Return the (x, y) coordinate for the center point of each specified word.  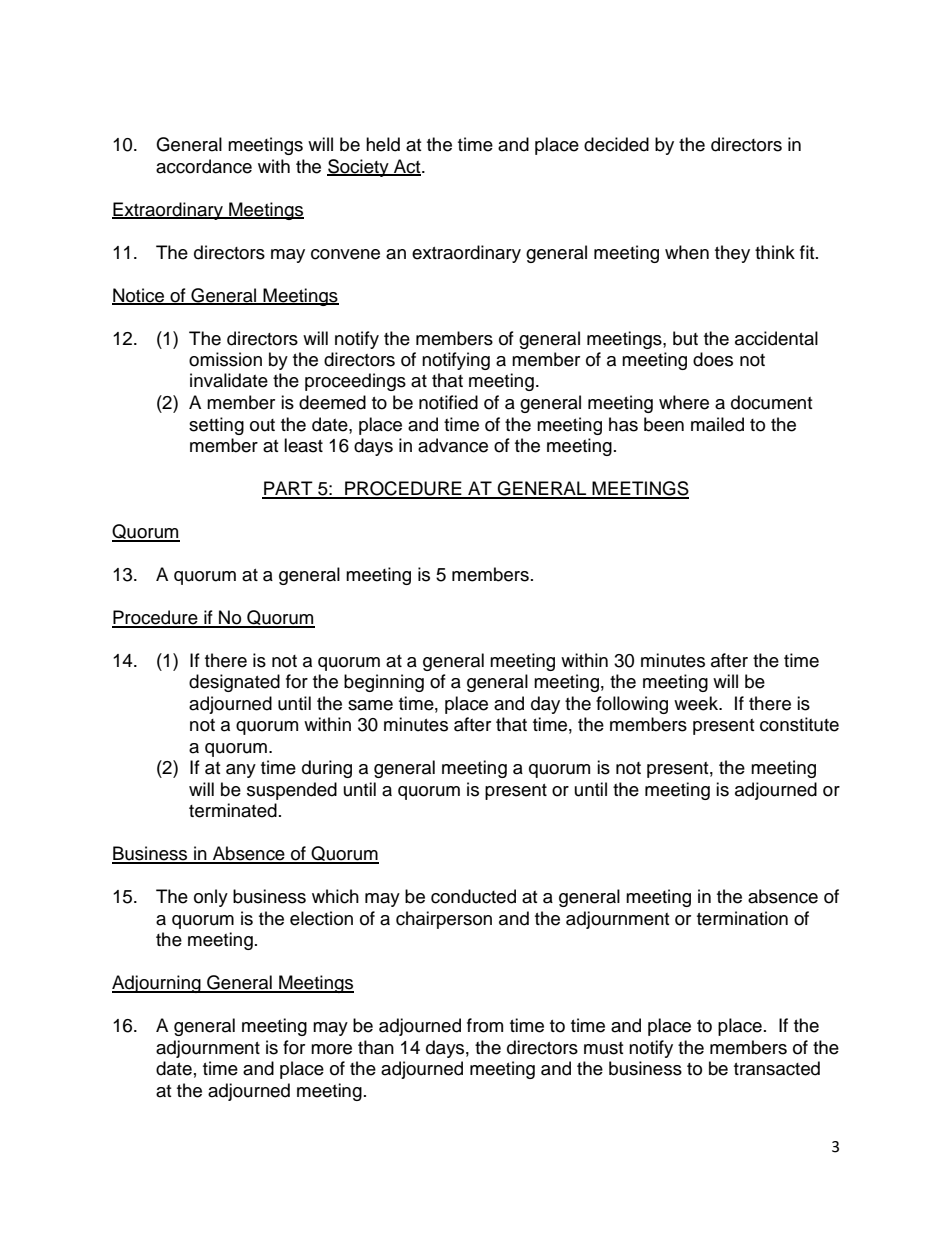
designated (234, 683)
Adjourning (157, 984)
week (697, 703)
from (485, 1025)
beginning (384, 683)
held (383, 144)
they (732, 254)
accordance (204, 166)
